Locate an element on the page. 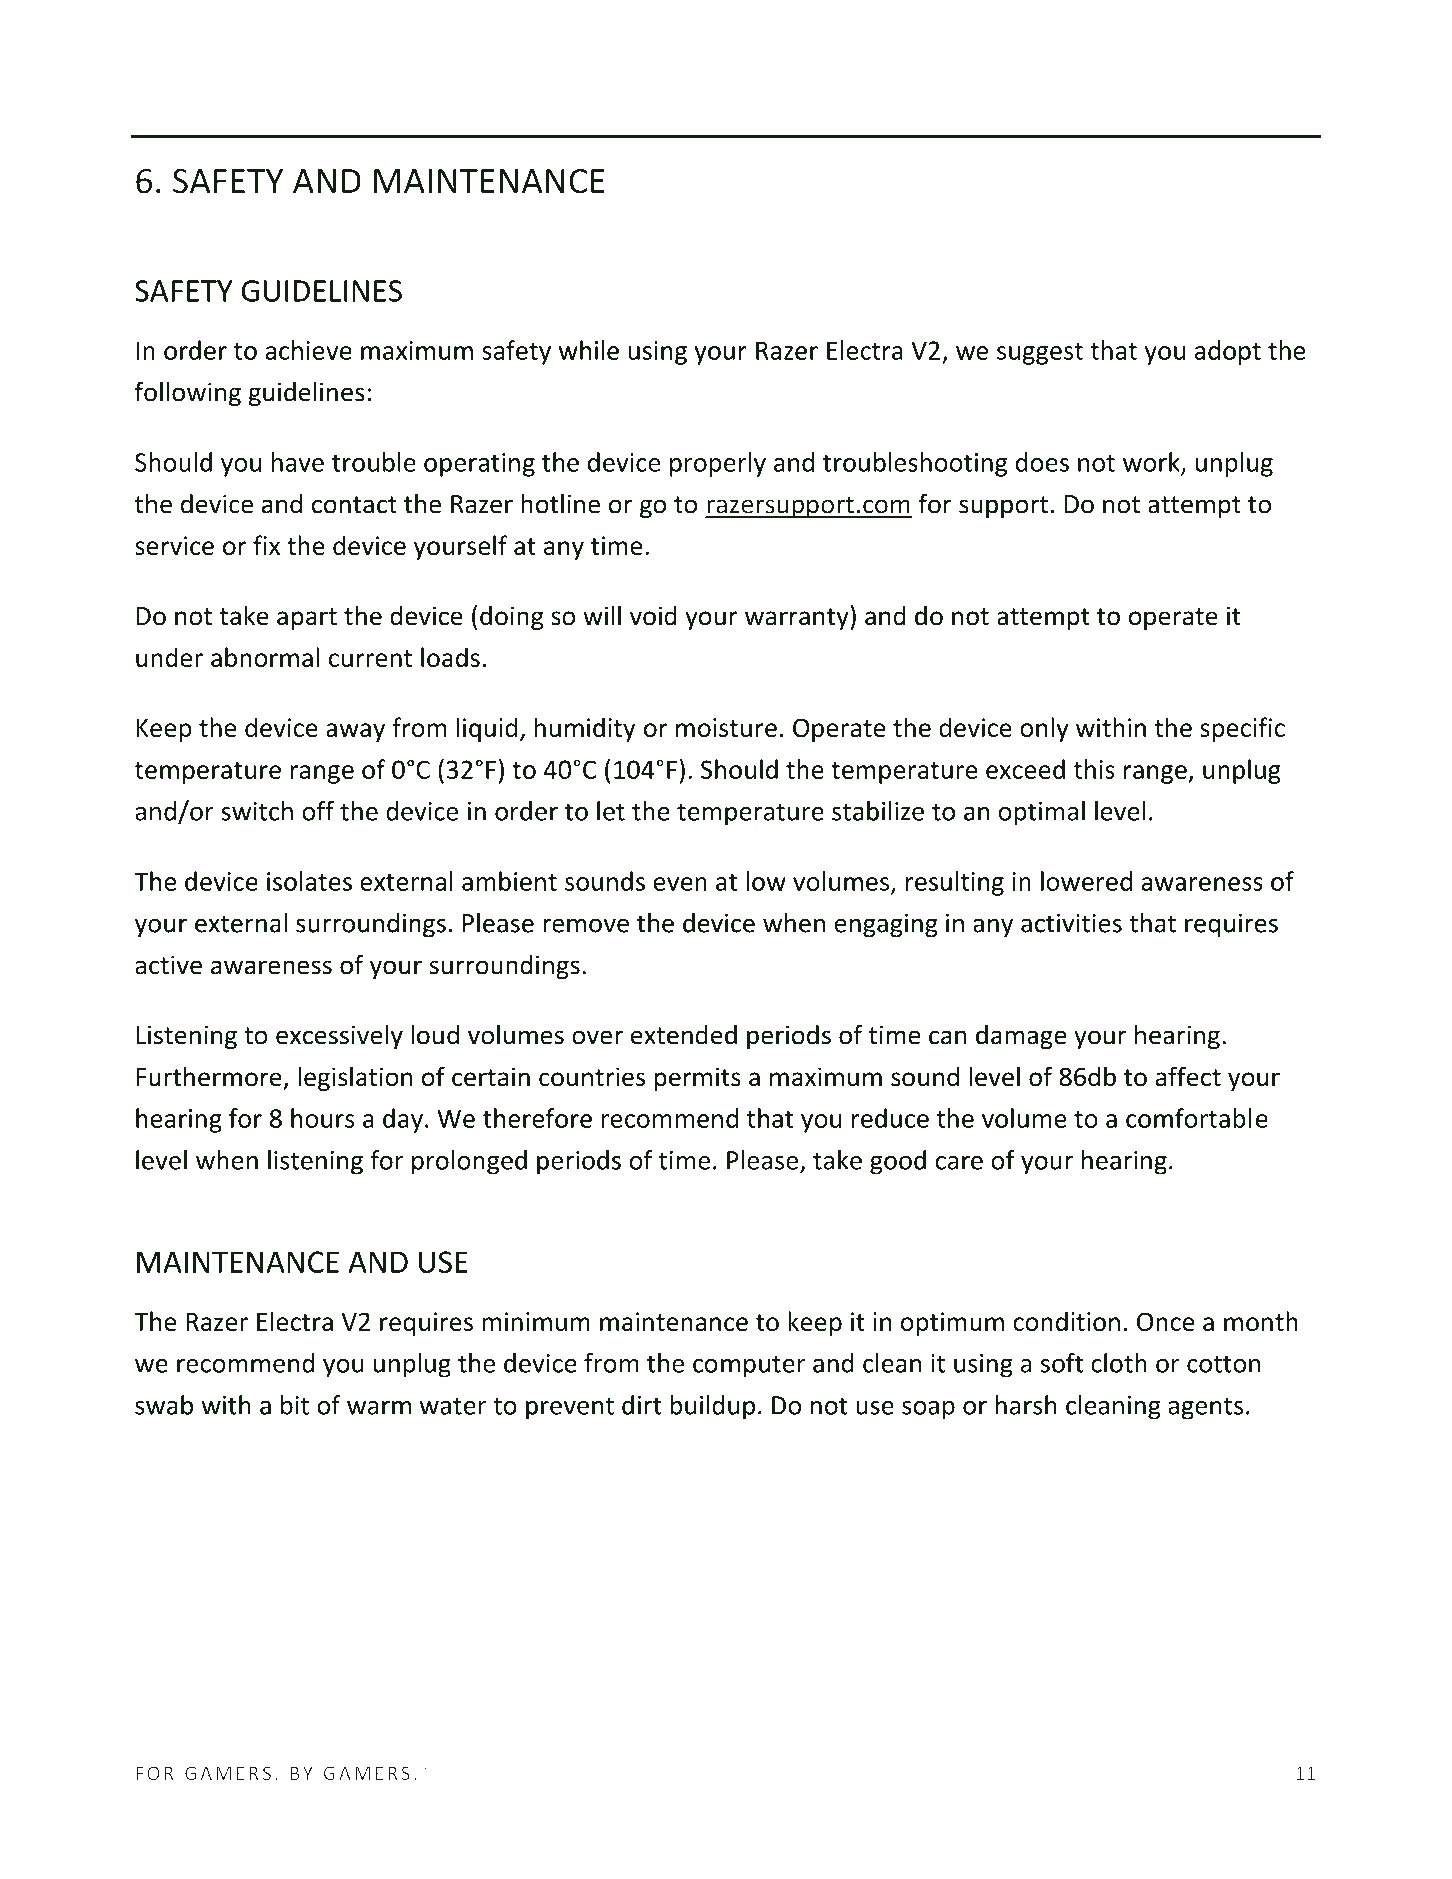  computer is located at coordinates (749, 1366).
